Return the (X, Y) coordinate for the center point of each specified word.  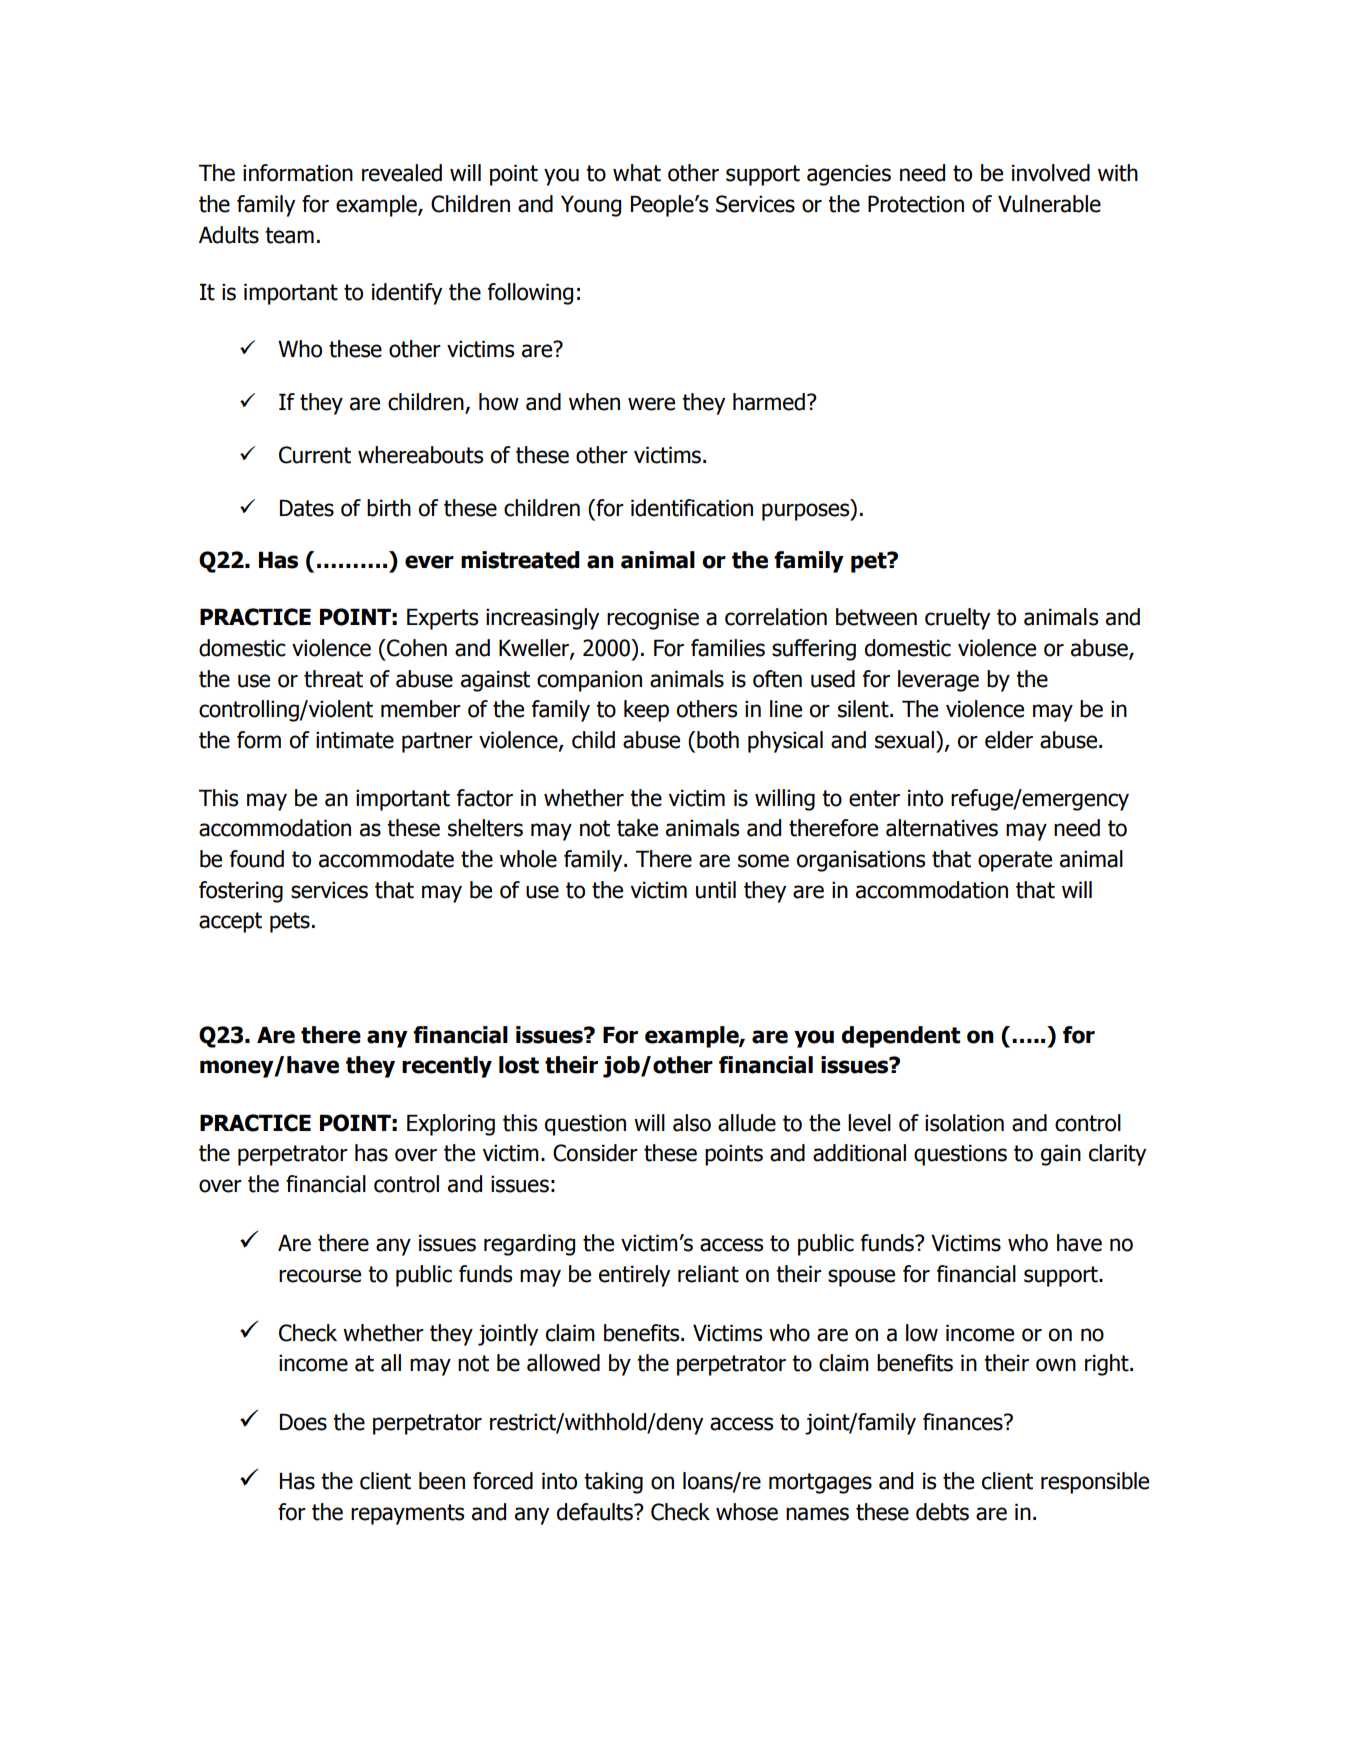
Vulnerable (1049, 204)
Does (303, 1422)
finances (964, 1422)
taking (613, 1483)
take (637, 828)
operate (1015, 861)
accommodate (386, 859)
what (637, 173)
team (289, 235)
